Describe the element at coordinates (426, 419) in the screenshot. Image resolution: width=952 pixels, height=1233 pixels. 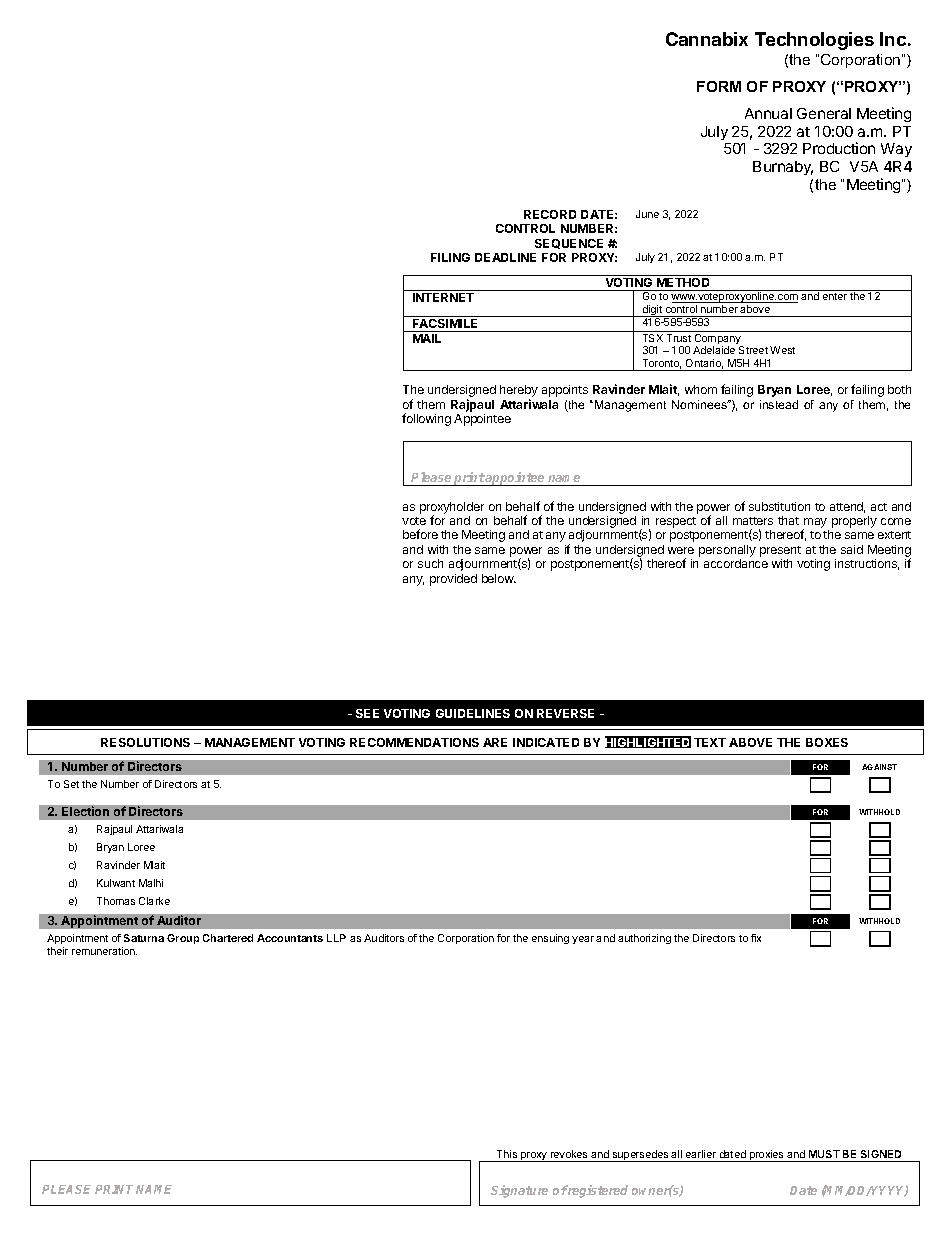
I see `following` at that location.
